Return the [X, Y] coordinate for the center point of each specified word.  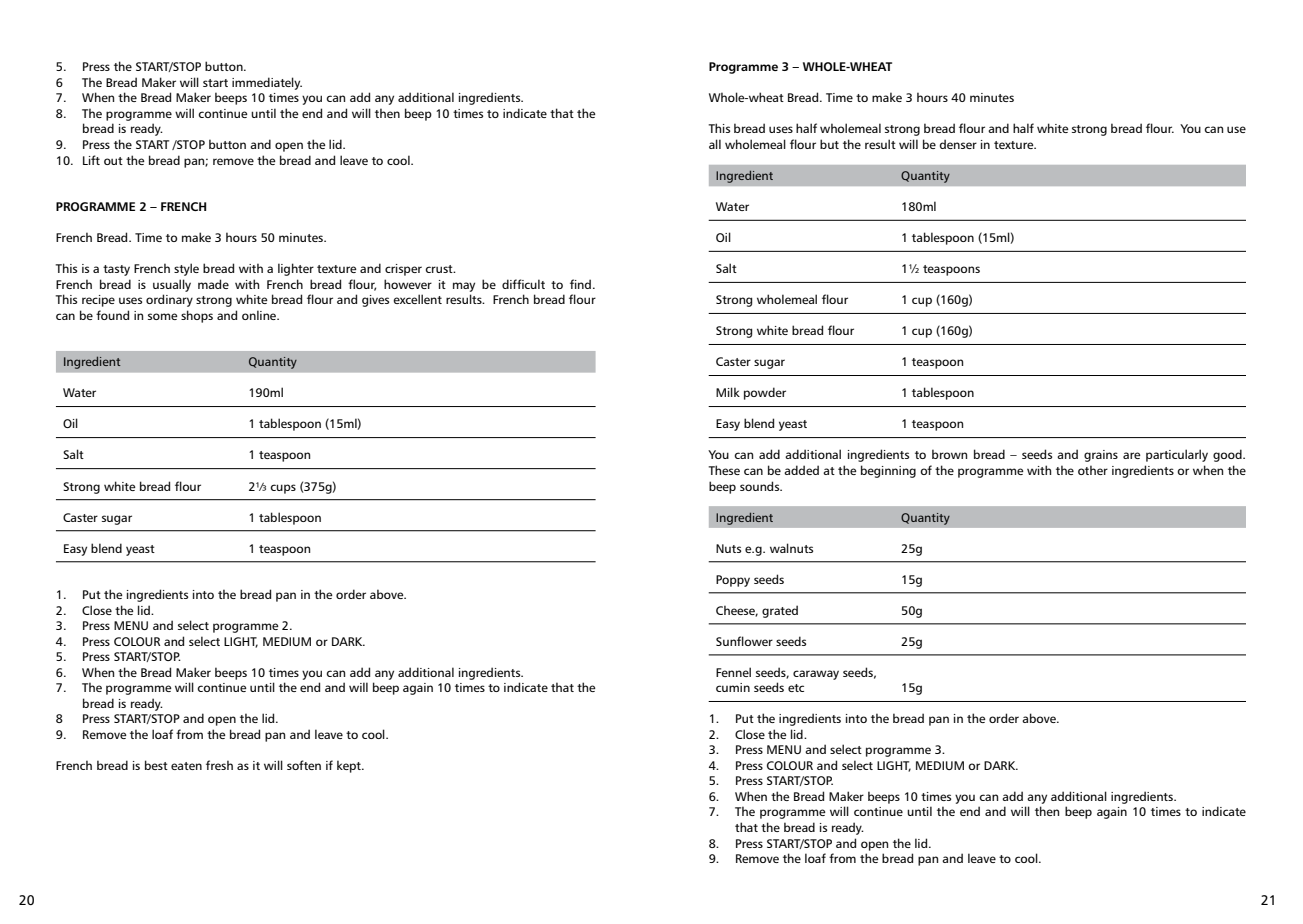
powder [765, 393]
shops [197, 316]
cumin [733, 687]
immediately [267, 83]
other [1093, 470]
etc [796, 688]
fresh [219, 765]
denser [958, 144]
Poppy [733, 581]
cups [283, 489]
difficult [523, 284]
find [580, 284]
